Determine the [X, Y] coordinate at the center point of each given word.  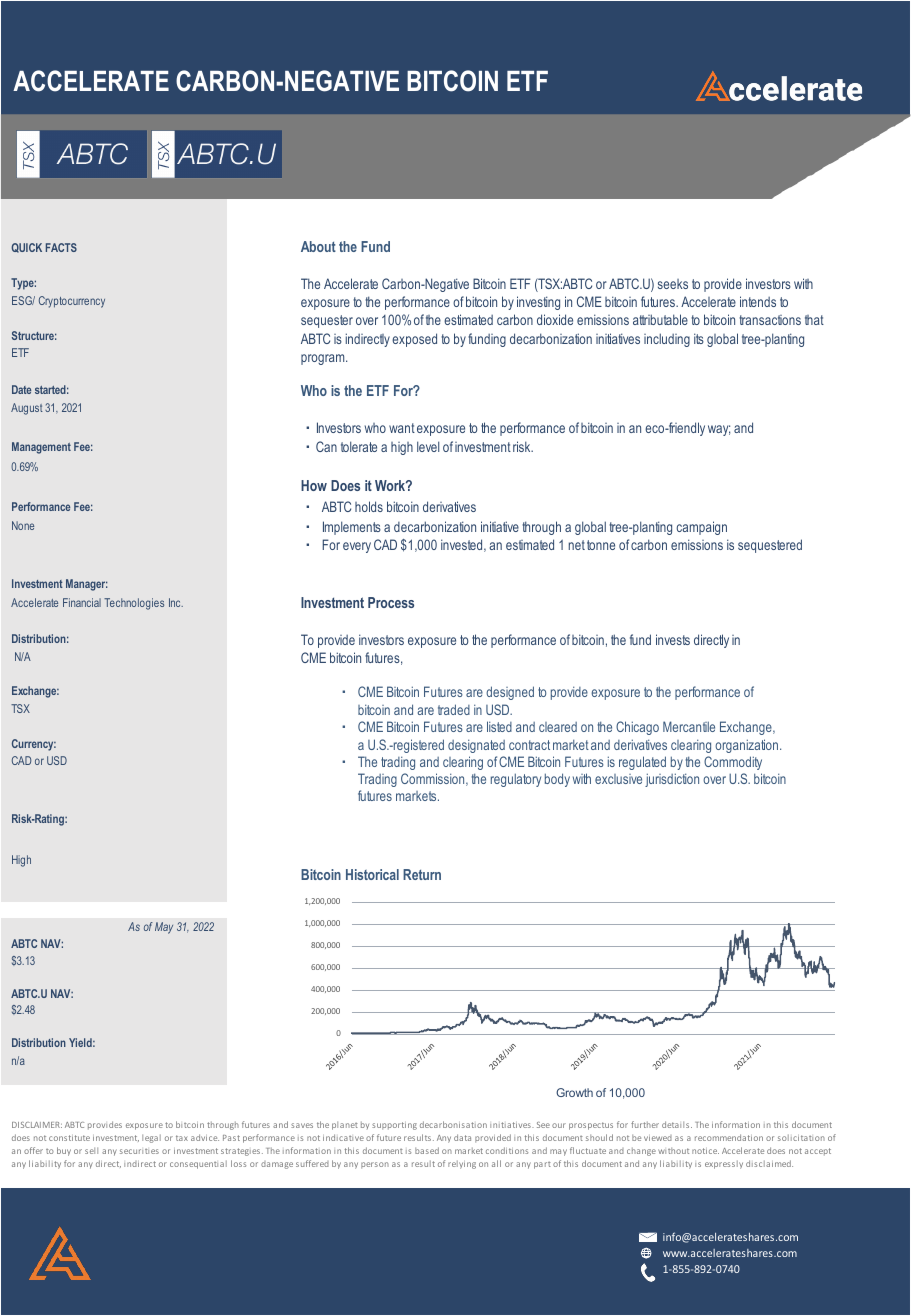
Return [422, 874]
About [318, 246]
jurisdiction [672, 780]
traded [454, 709]
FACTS [61, 247]
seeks [673, 284]
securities [139, 1151]
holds [369, 506]
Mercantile [689, 726]
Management [41, 448]
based [427, 1150]
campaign [701, 528]
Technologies [134, 604]
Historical [372, 874]
